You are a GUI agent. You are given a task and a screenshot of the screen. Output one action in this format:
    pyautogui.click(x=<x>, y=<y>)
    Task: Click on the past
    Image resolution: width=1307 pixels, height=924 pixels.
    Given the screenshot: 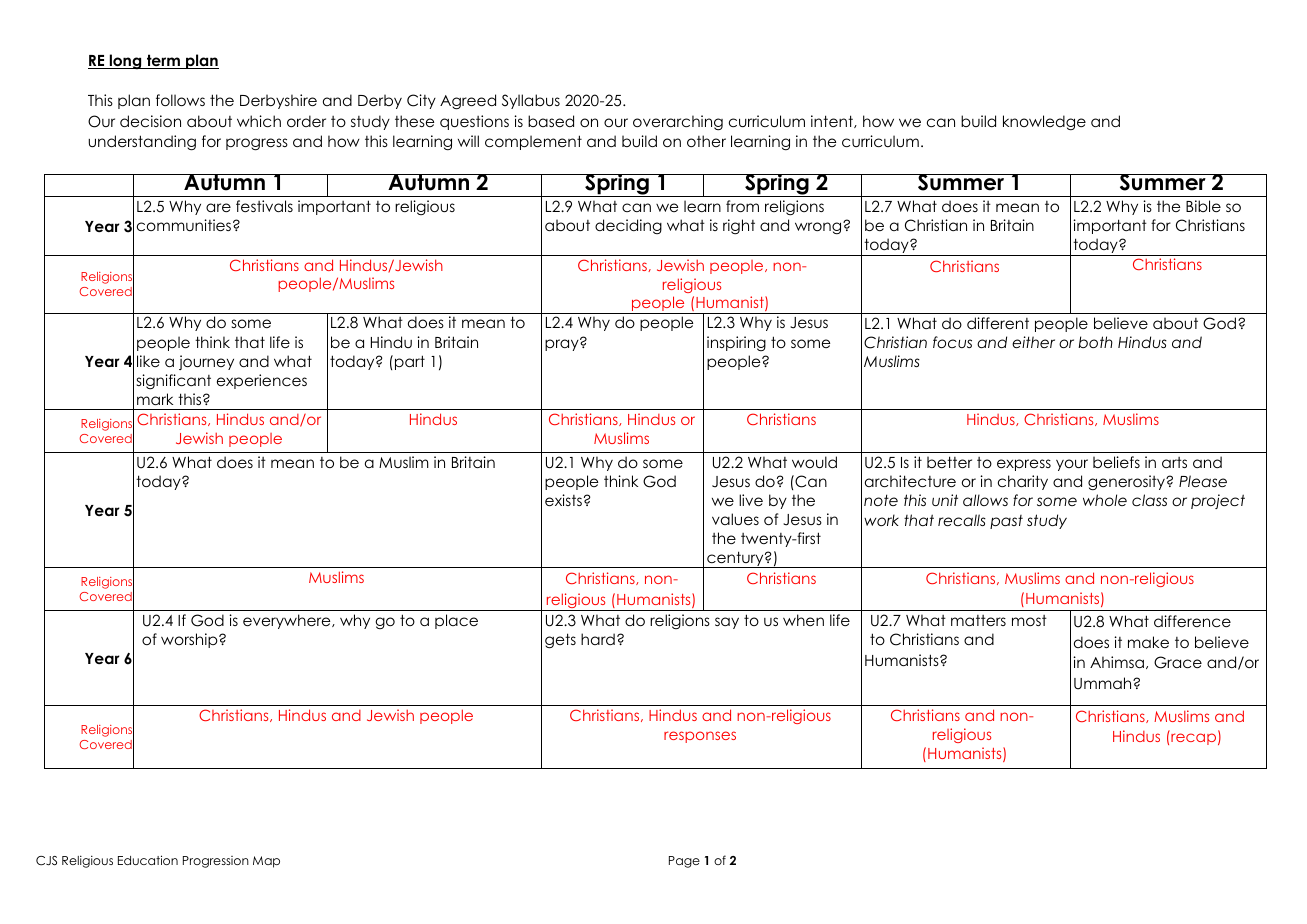 What is the action you would take?
    pyautogui.click(x=1006, y=522)
